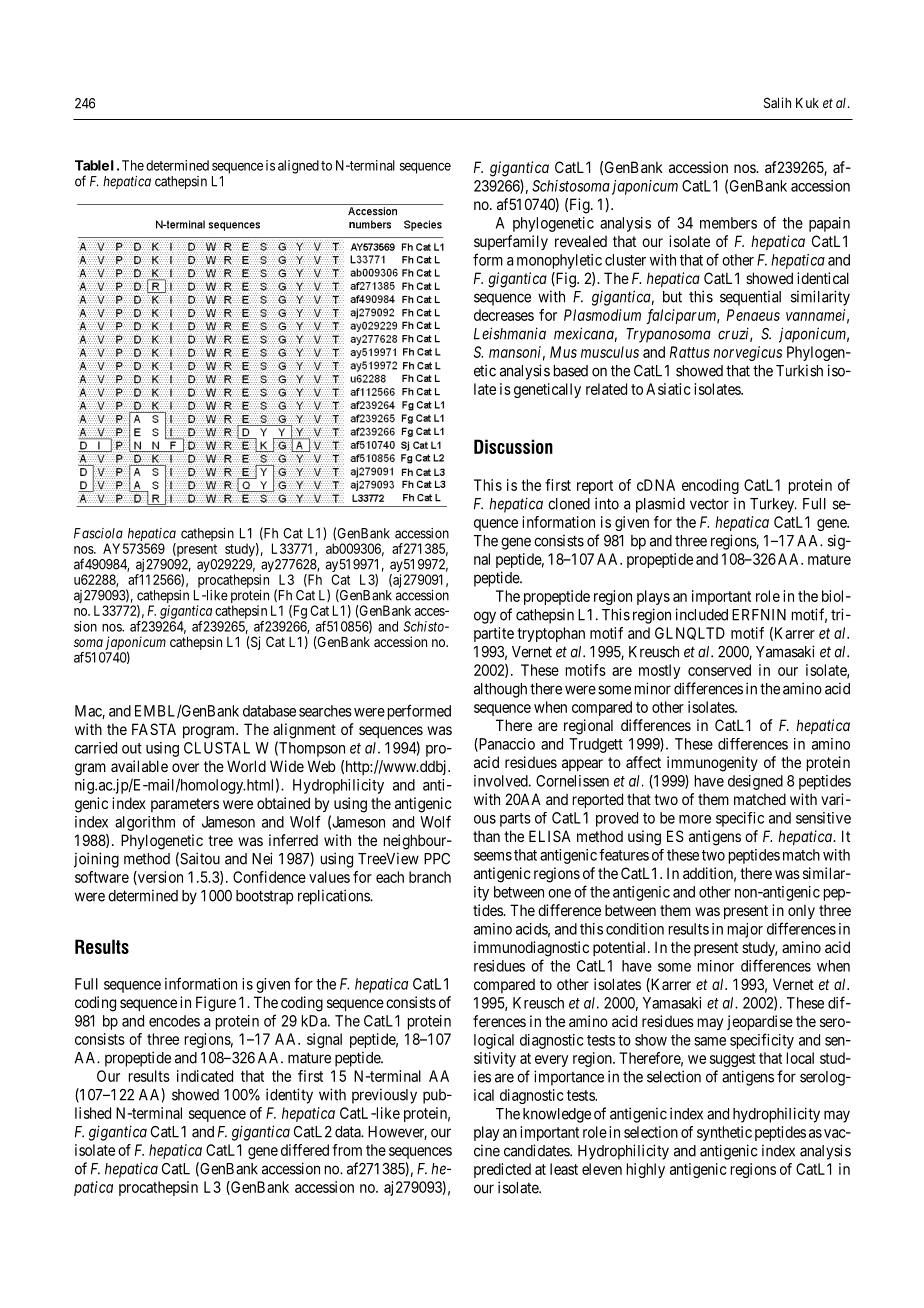 The height and width of the image is (1308, 924). Describe the element at coordinates (298, 167) in the image. I see `aligned` at that location.
